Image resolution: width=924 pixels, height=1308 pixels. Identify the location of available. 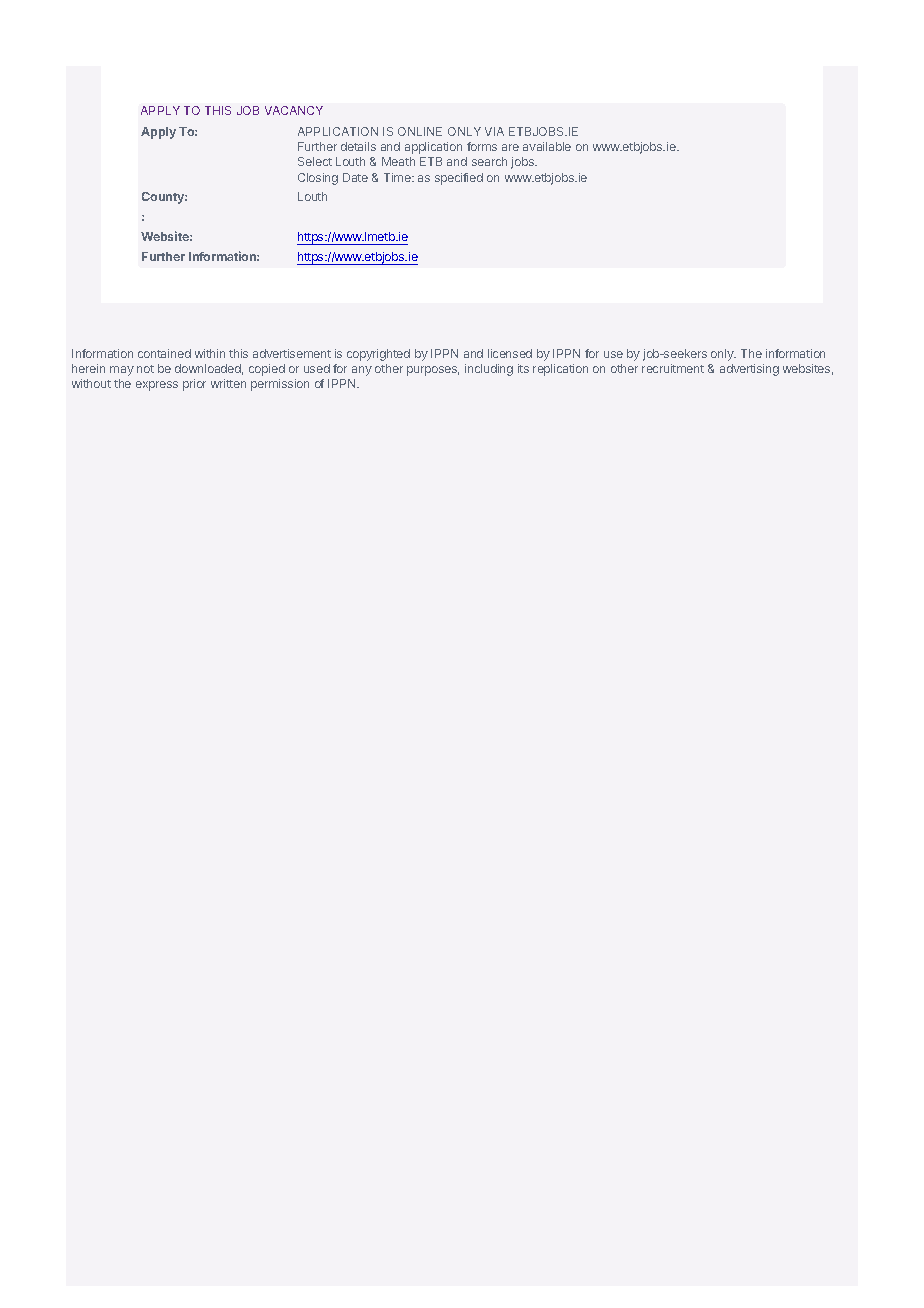
(547, 146).
